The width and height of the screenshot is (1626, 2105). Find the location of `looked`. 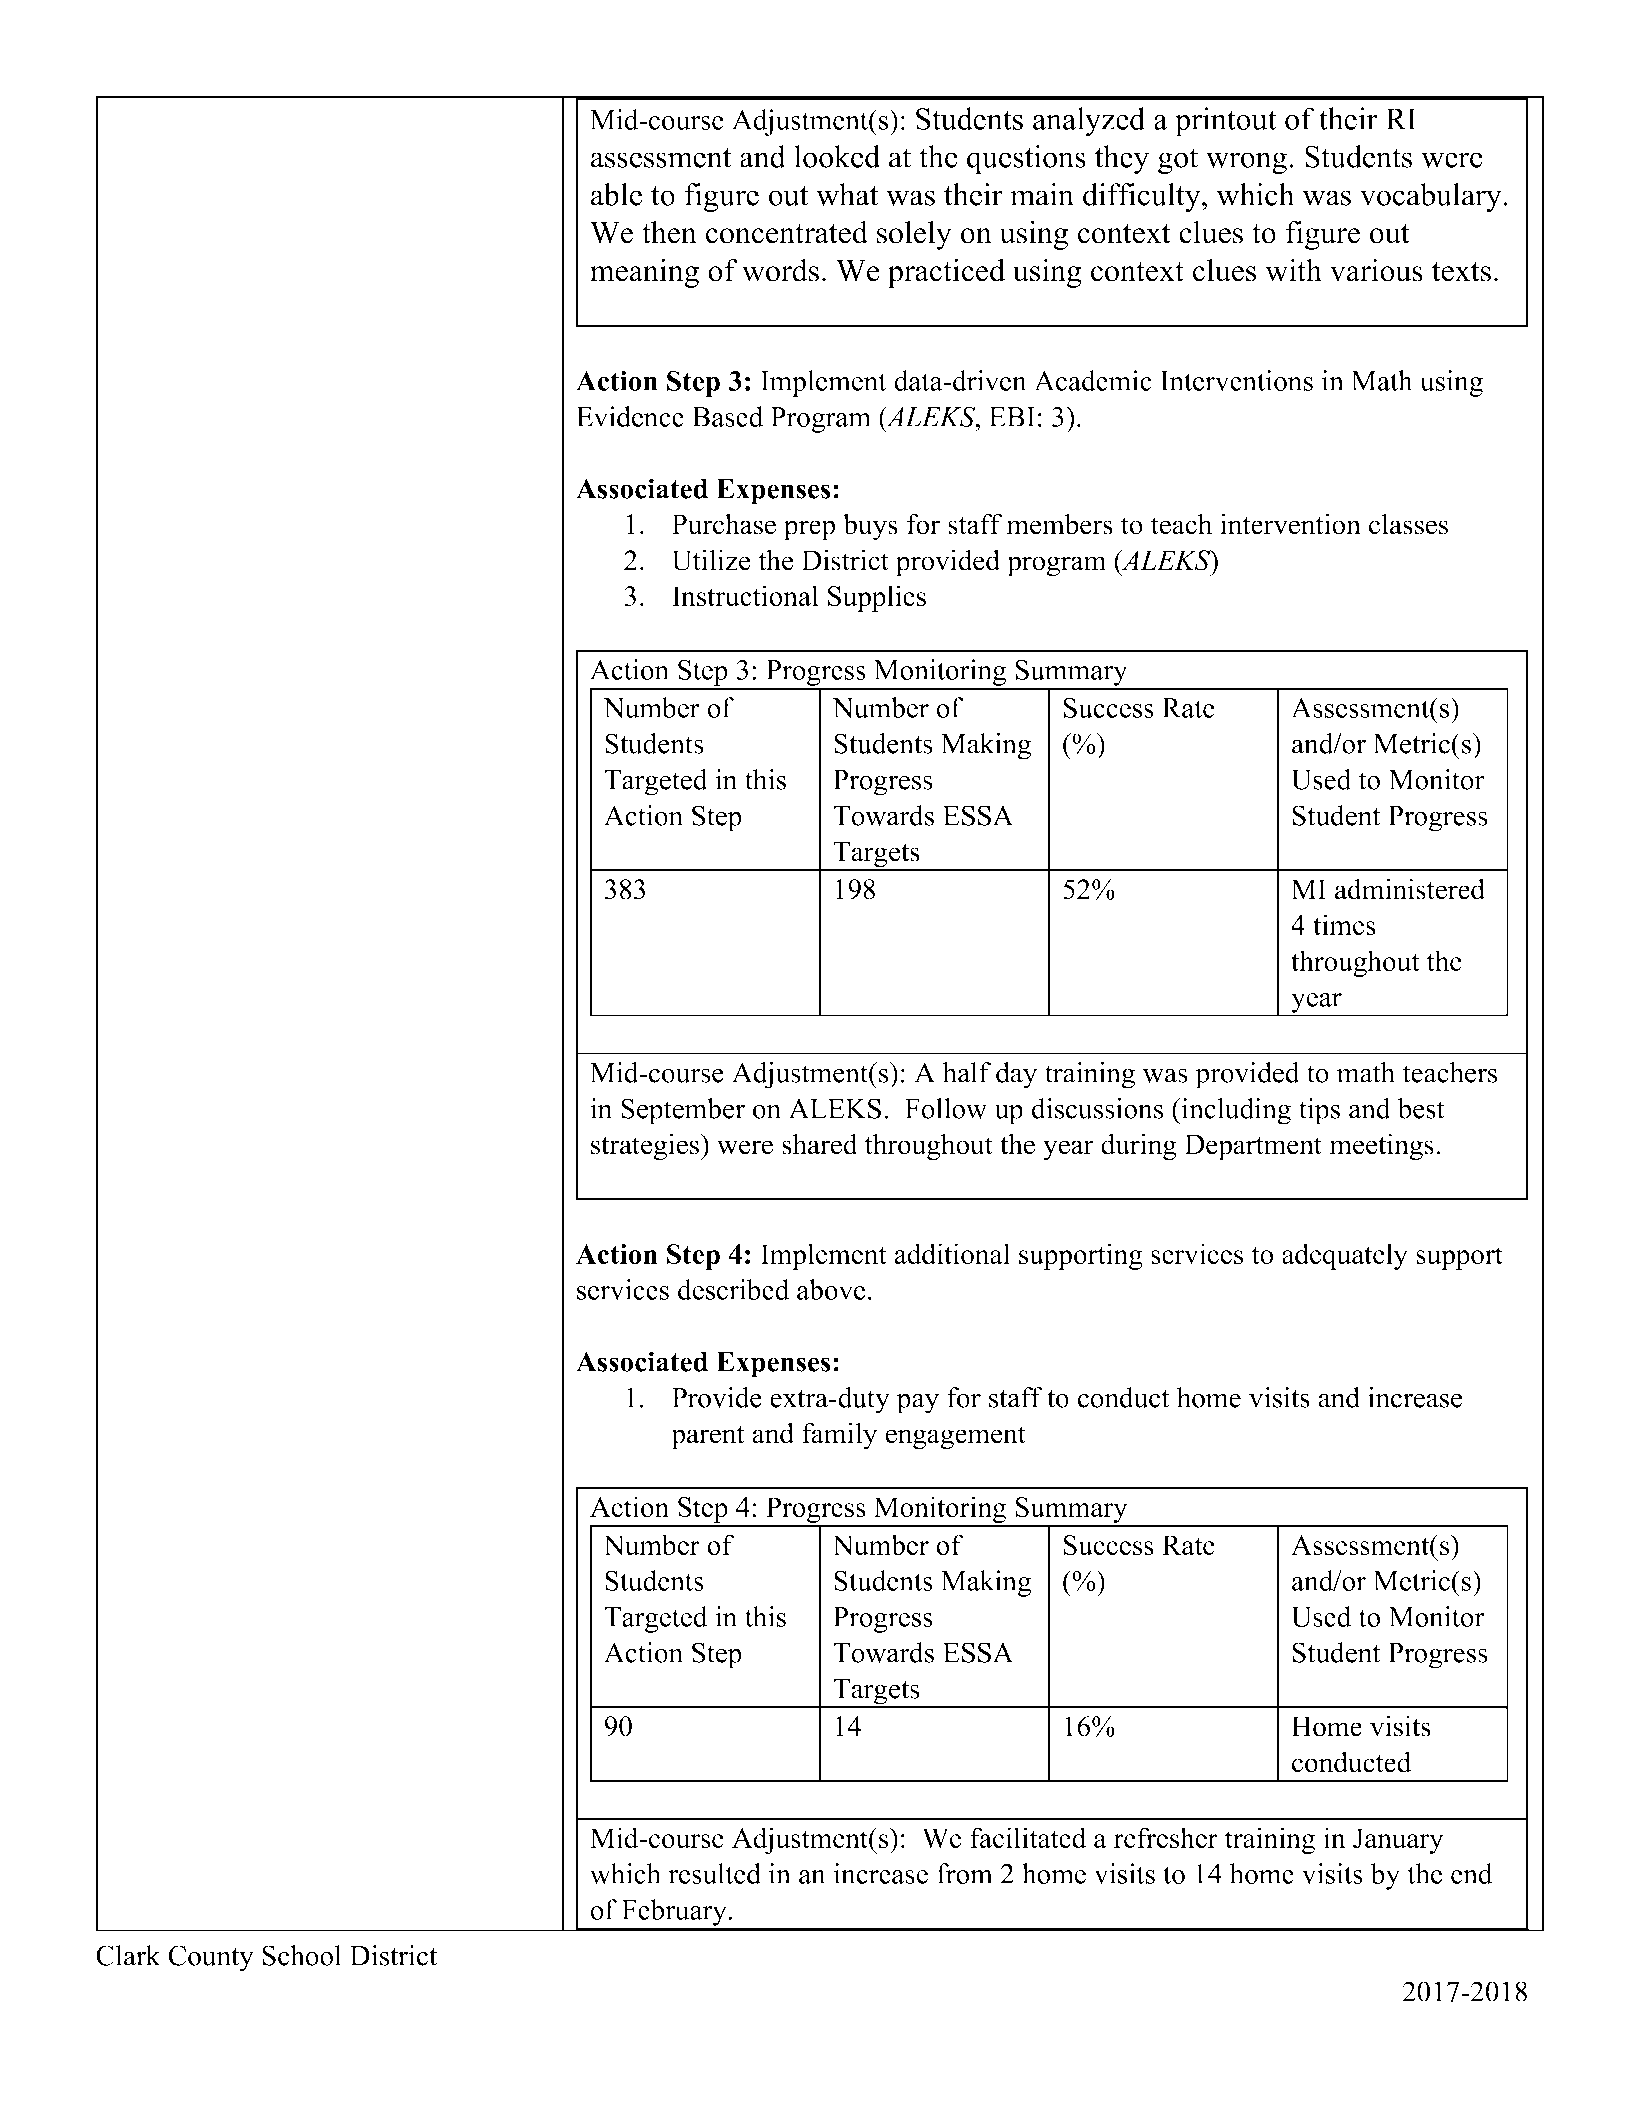

looked is located at coordinates (837, 156).
